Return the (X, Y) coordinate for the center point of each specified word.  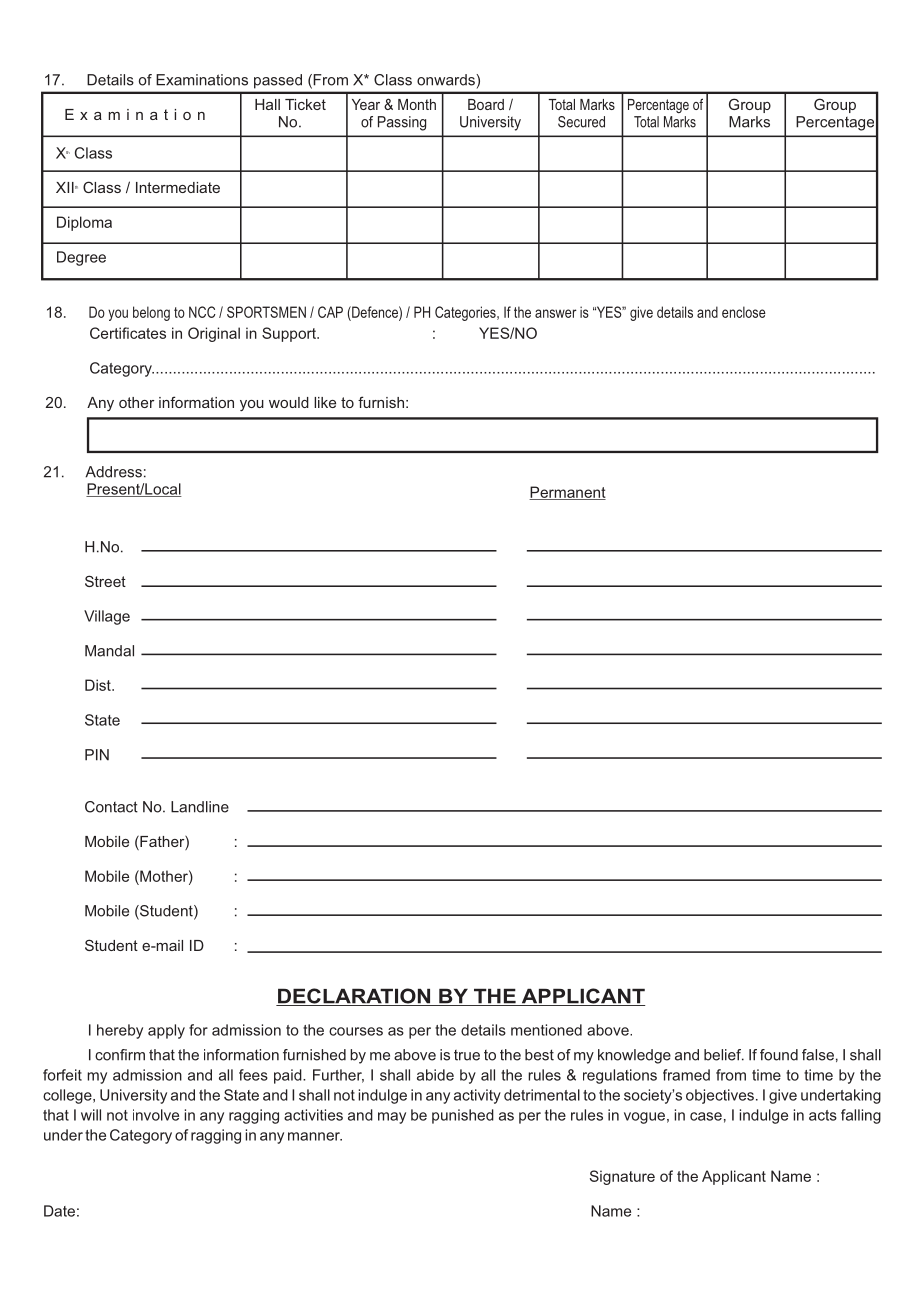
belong (151, 313)
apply (166, 1031)
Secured (581, 122)
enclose (744, 312)
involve (156, 1115)
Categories (466, 313)
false (818, 1055)
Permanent (567, 493)
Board (486, 104)
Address (113, 472)
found (779, 1055)
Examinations (202, 80)
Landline (200, 807)
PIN (97, 755)
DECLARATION (354, 997)
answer (556, 313)
